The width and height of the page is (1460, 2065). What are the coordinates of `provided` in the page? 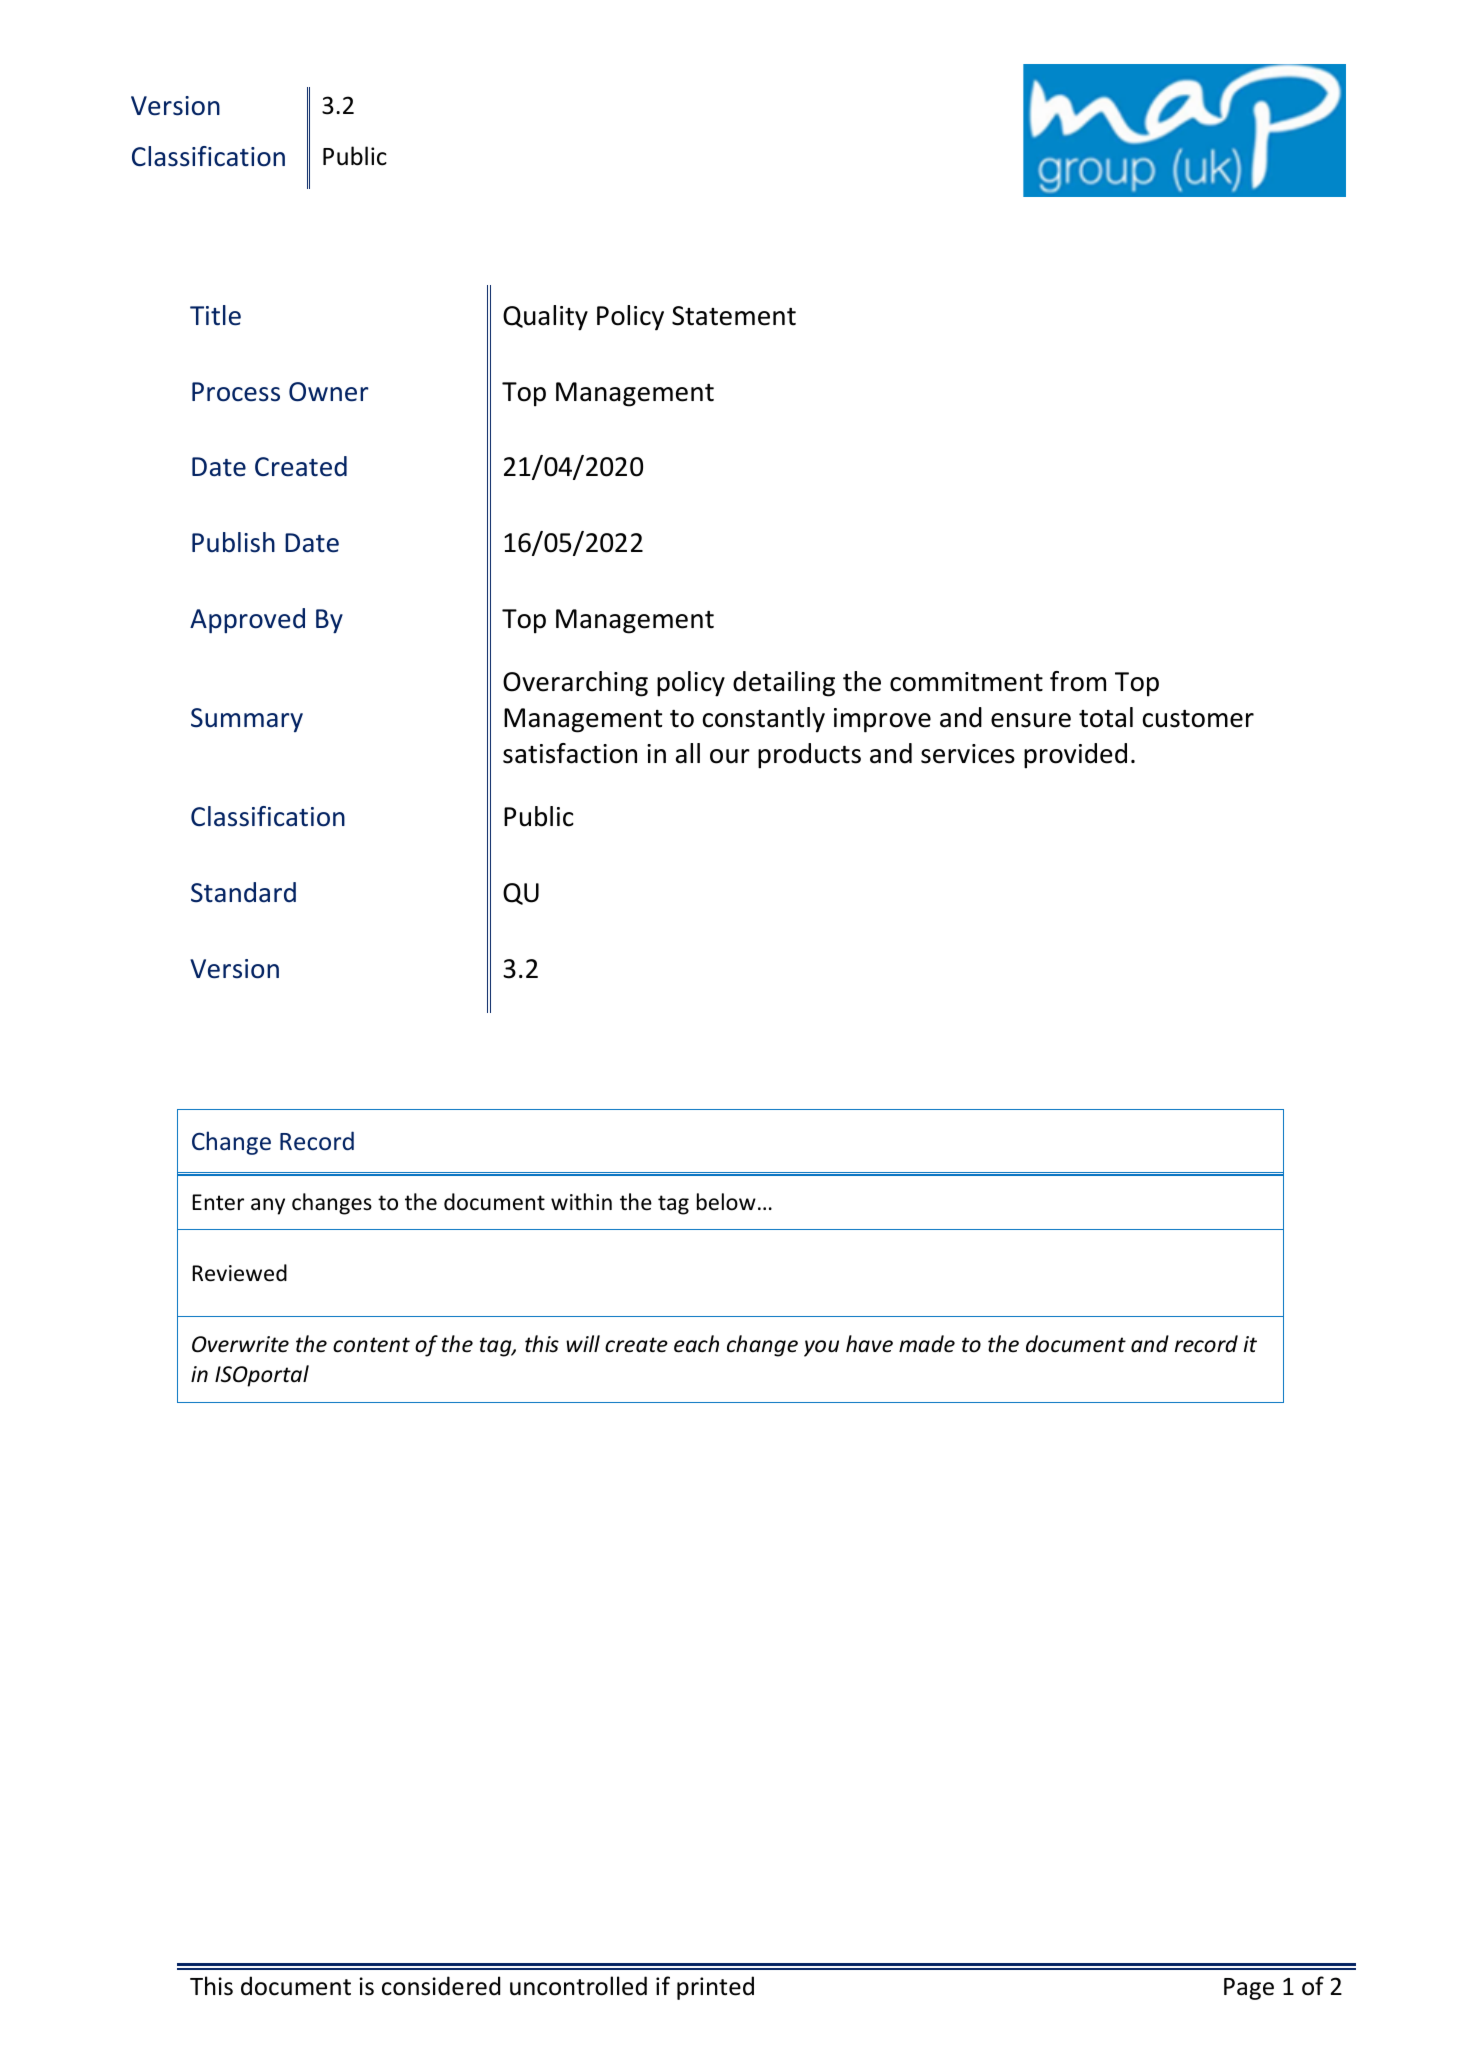 It's located at (1075, 756).
